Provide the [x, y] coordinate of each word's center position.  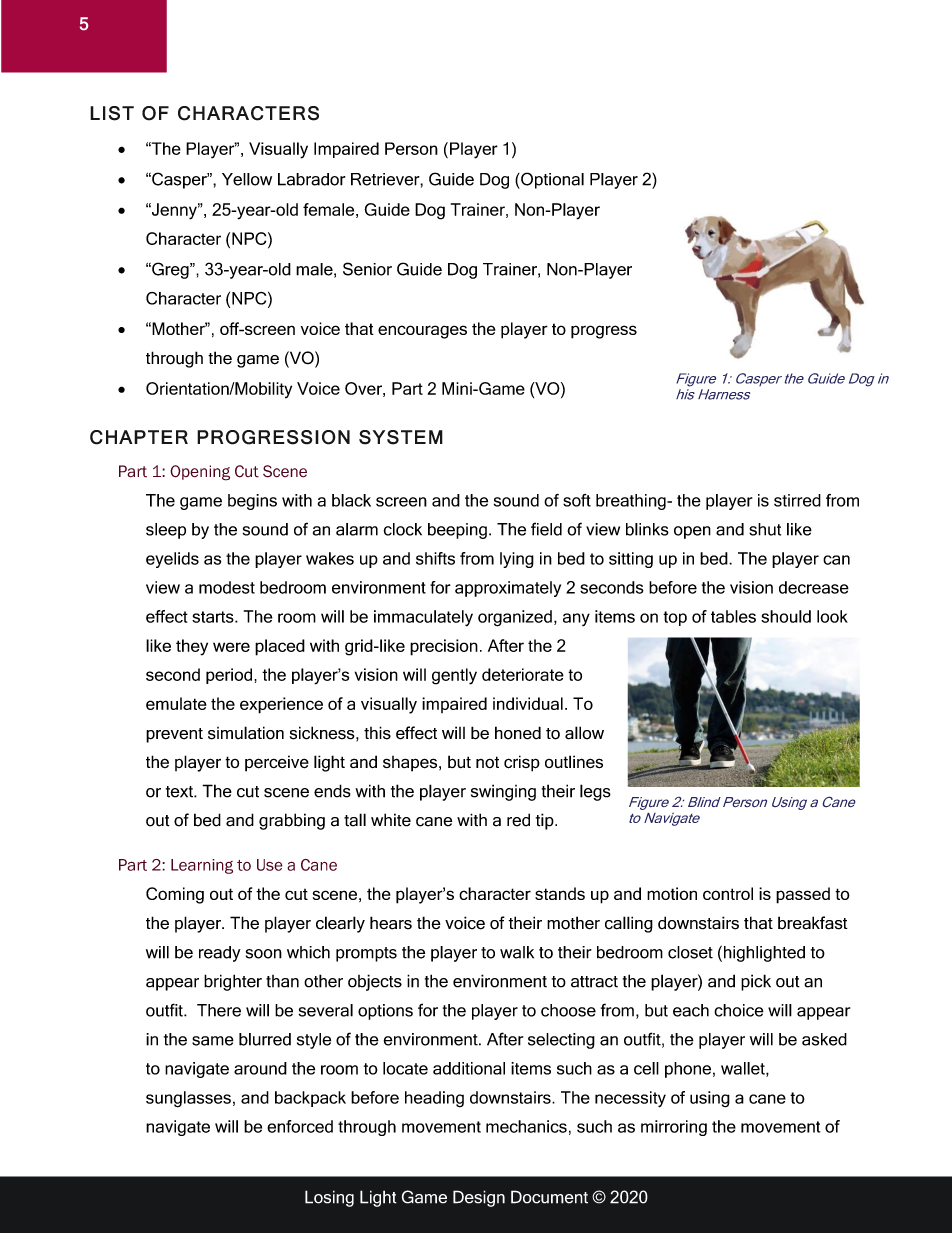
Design [479, 1198]
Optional [551, 180]
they [192, 647]
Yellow [247, 179]
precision [444, 647]
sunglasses [188, 1099]
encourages [422, 332]
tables [733, 616]
